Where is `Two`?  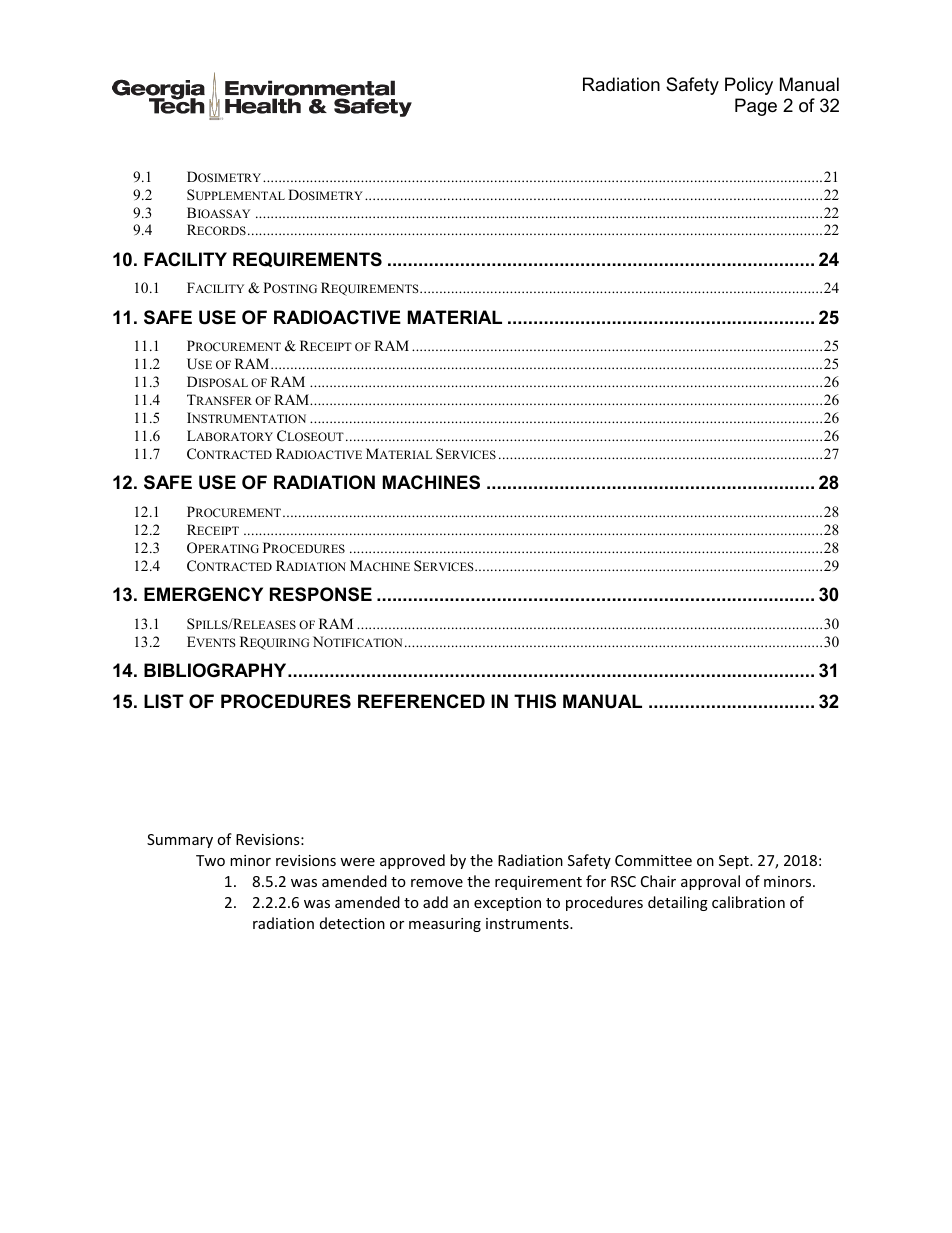
Two is located at coordinates (210, 860).
